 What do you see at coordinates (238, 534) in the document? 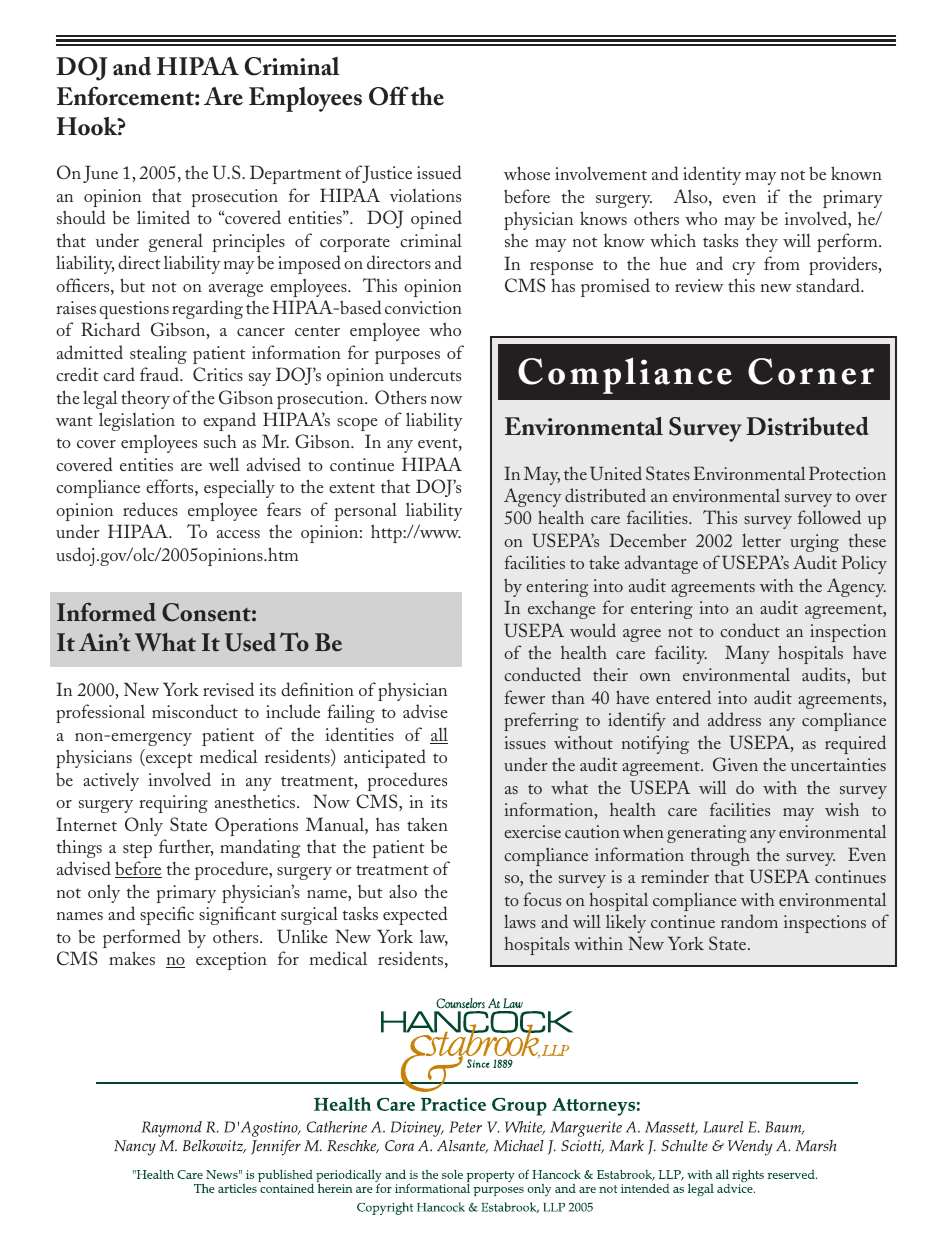
I see `access` at bounding box center [238, 534].
